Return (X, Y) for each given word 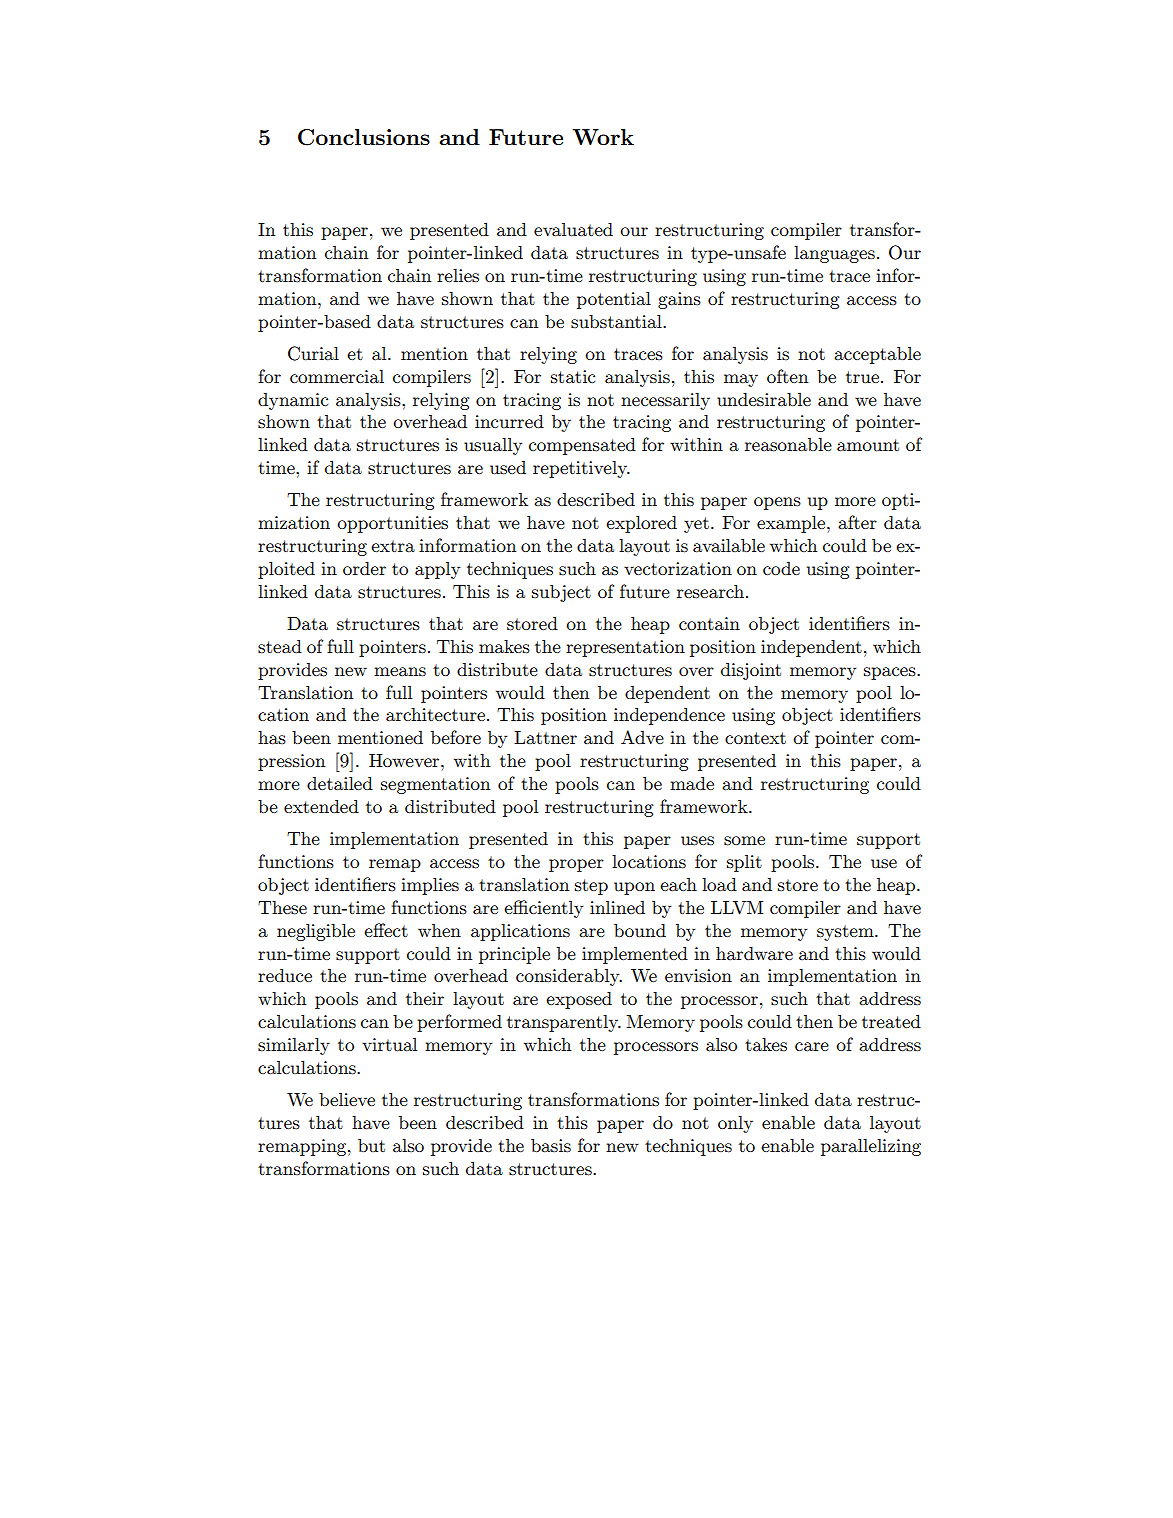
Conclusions (364, 137)
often (787, 376)
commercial (337, 376)
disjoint (751, 671)
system (846, 933)
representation (625, 648)
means (400, 672)
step (591, 887)
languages (834, 254)
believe (347, 1099)
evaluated (573, 229)
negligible (316, 932)
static (573, 377)
